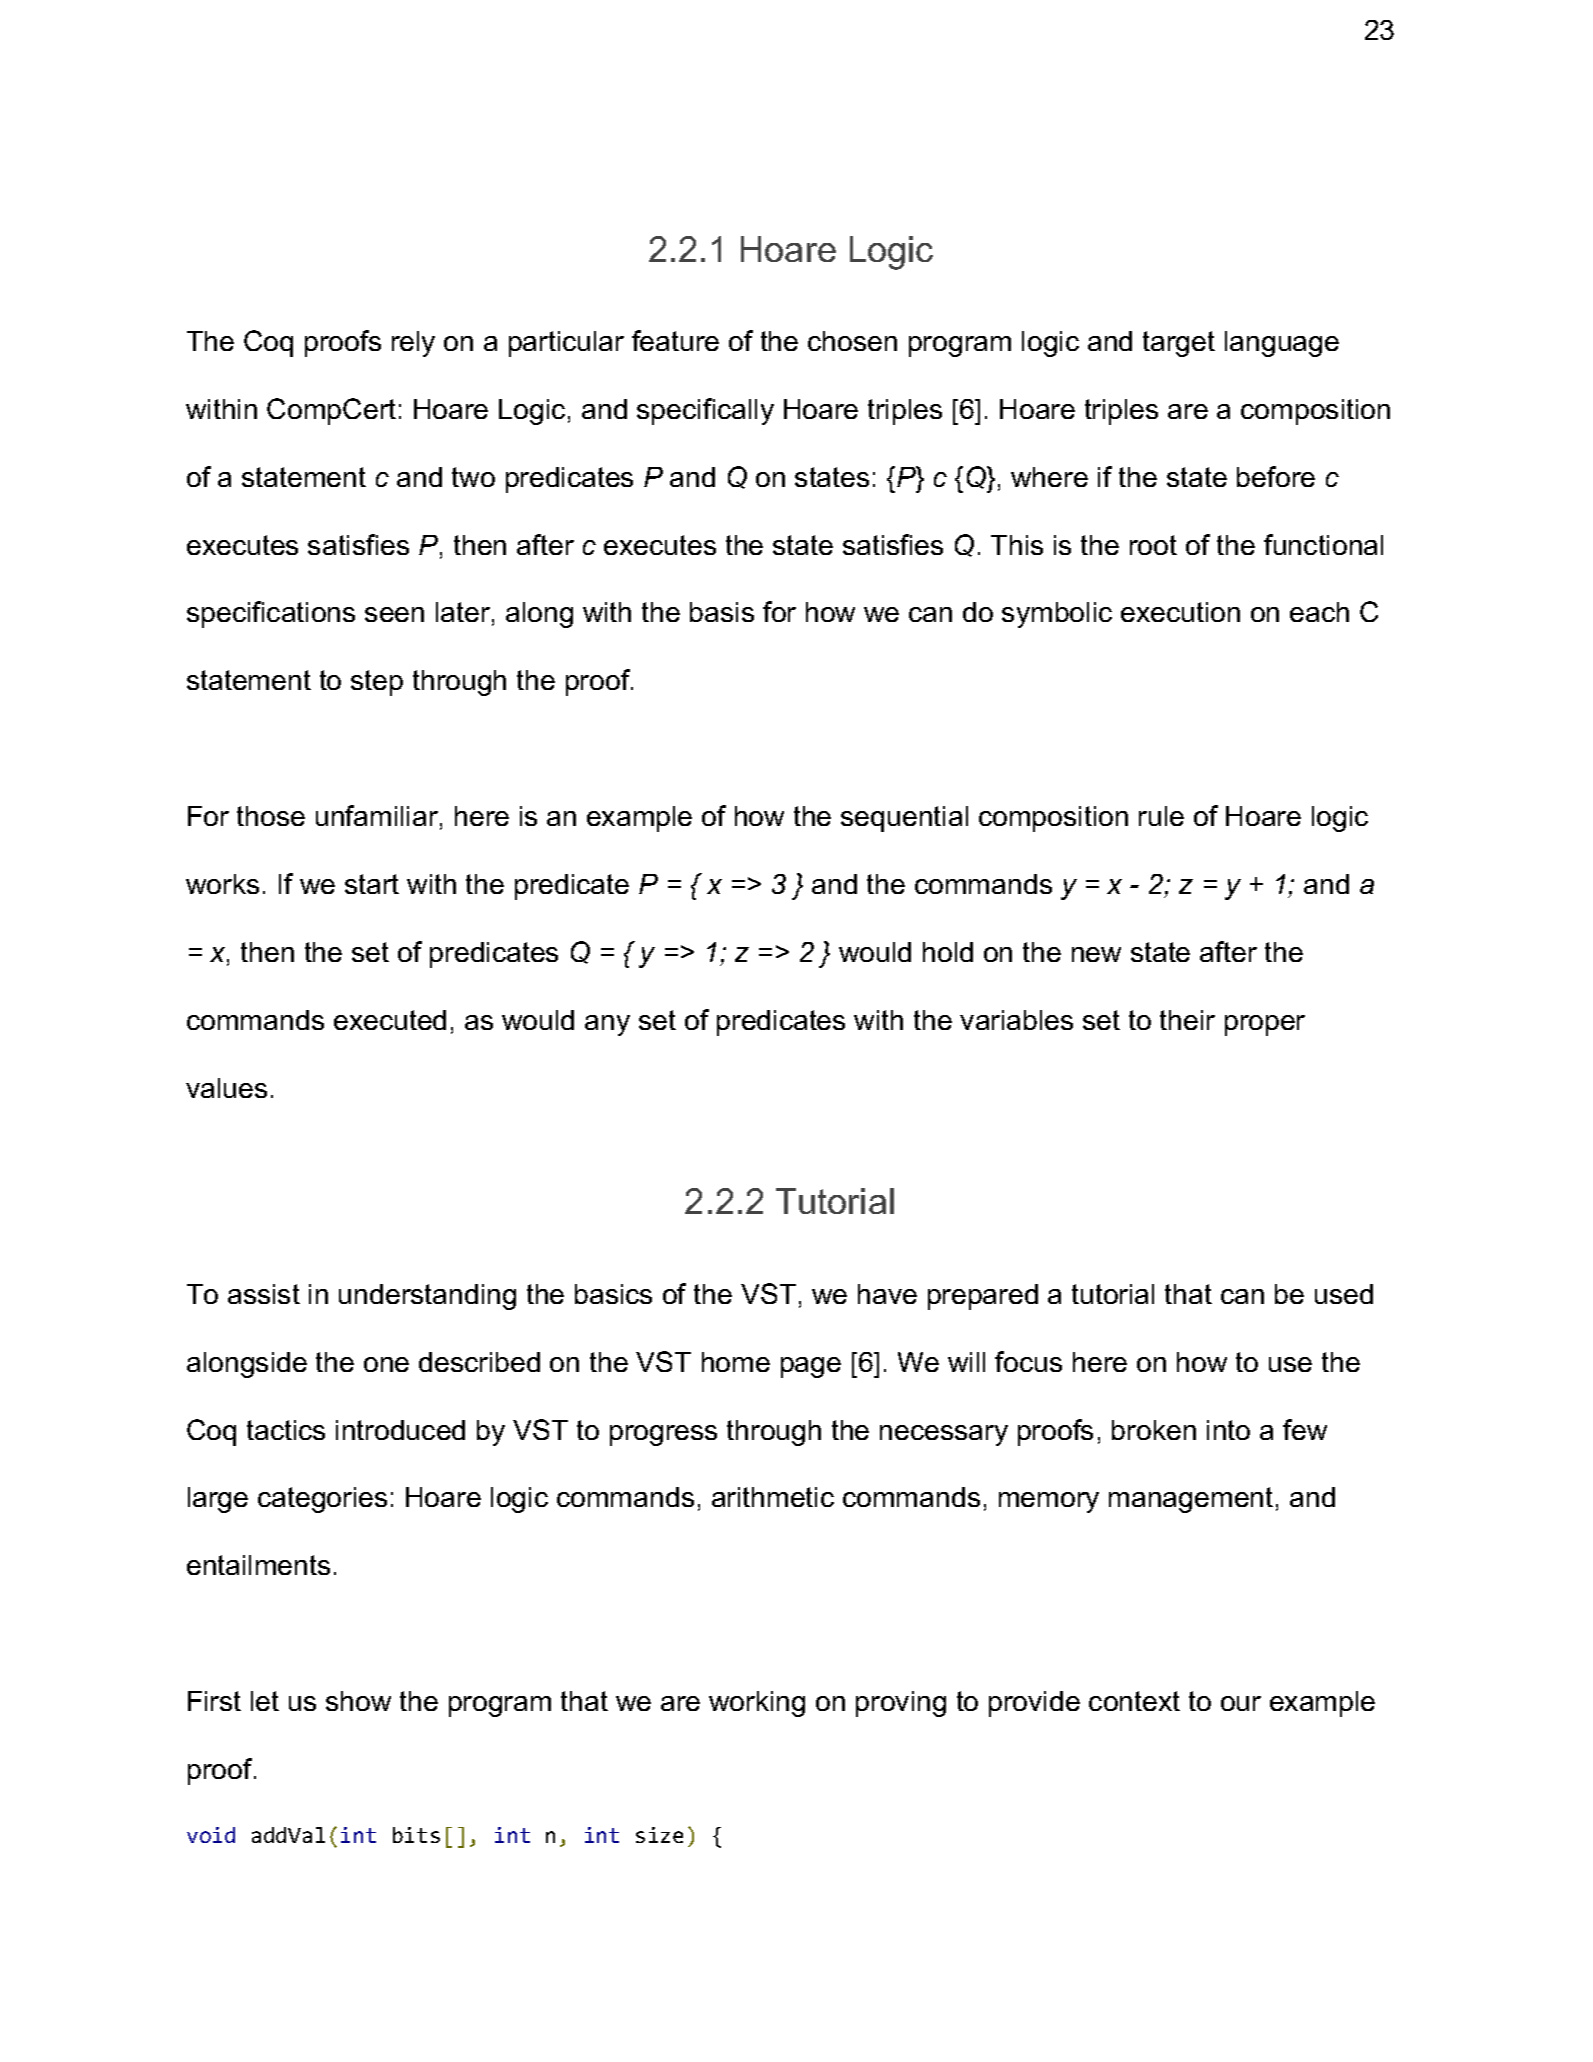  Describe the element at coordinates (264, 1294) in the screenshot. I see `assist` at that location.
